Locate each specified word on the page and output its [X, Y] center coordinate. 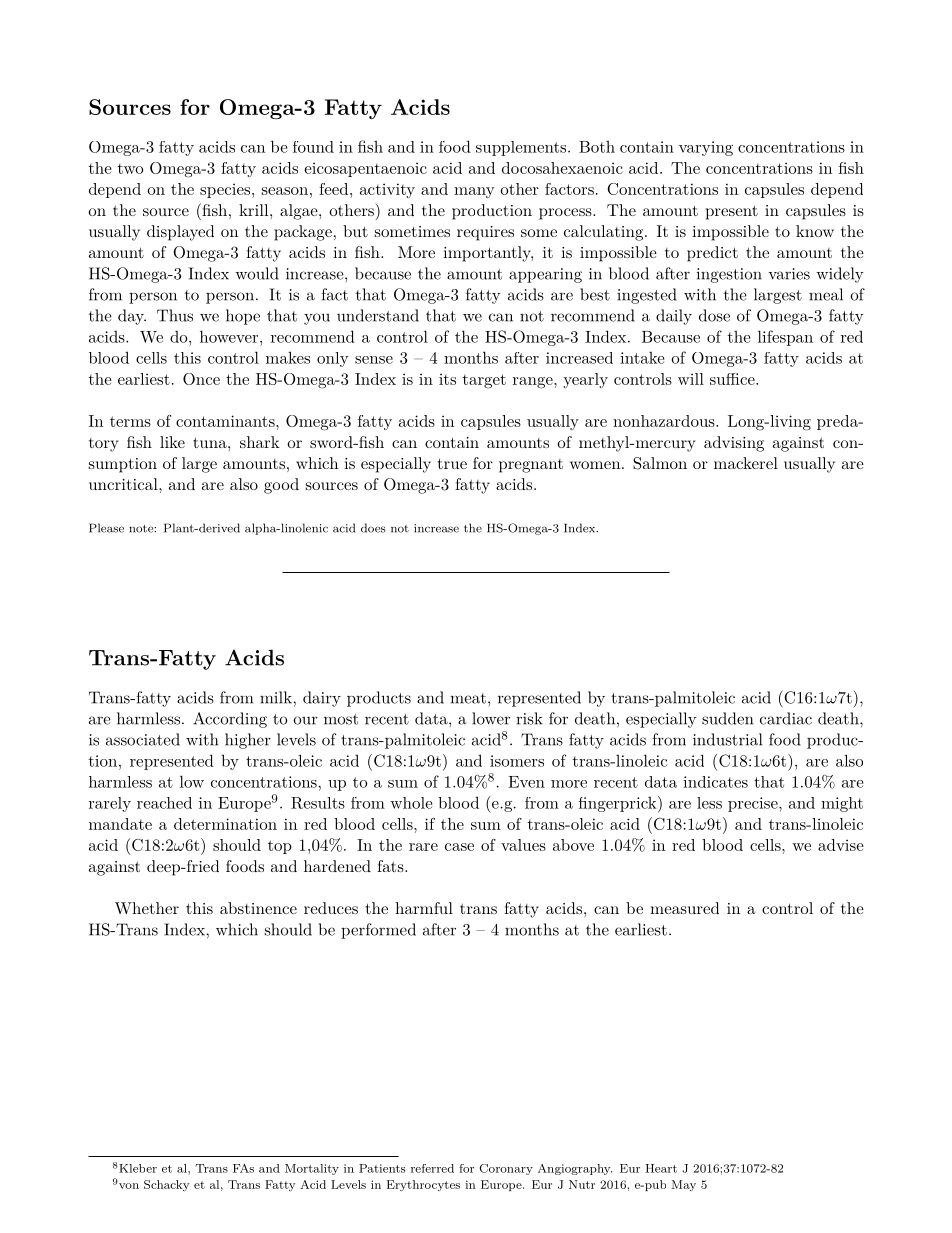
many [474, 192]
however [230, 336]
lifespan [785, 338]
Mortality [312, 1169]
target [484, 381]
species [225, 190]
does [373, 528]
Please [106, 528]
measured [684, 908]
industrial [727, 739]
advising [734, 444]
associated [143, 739]
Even [526, 782]
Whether [147, 908]
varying [706, 148]
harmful [424, 908]
